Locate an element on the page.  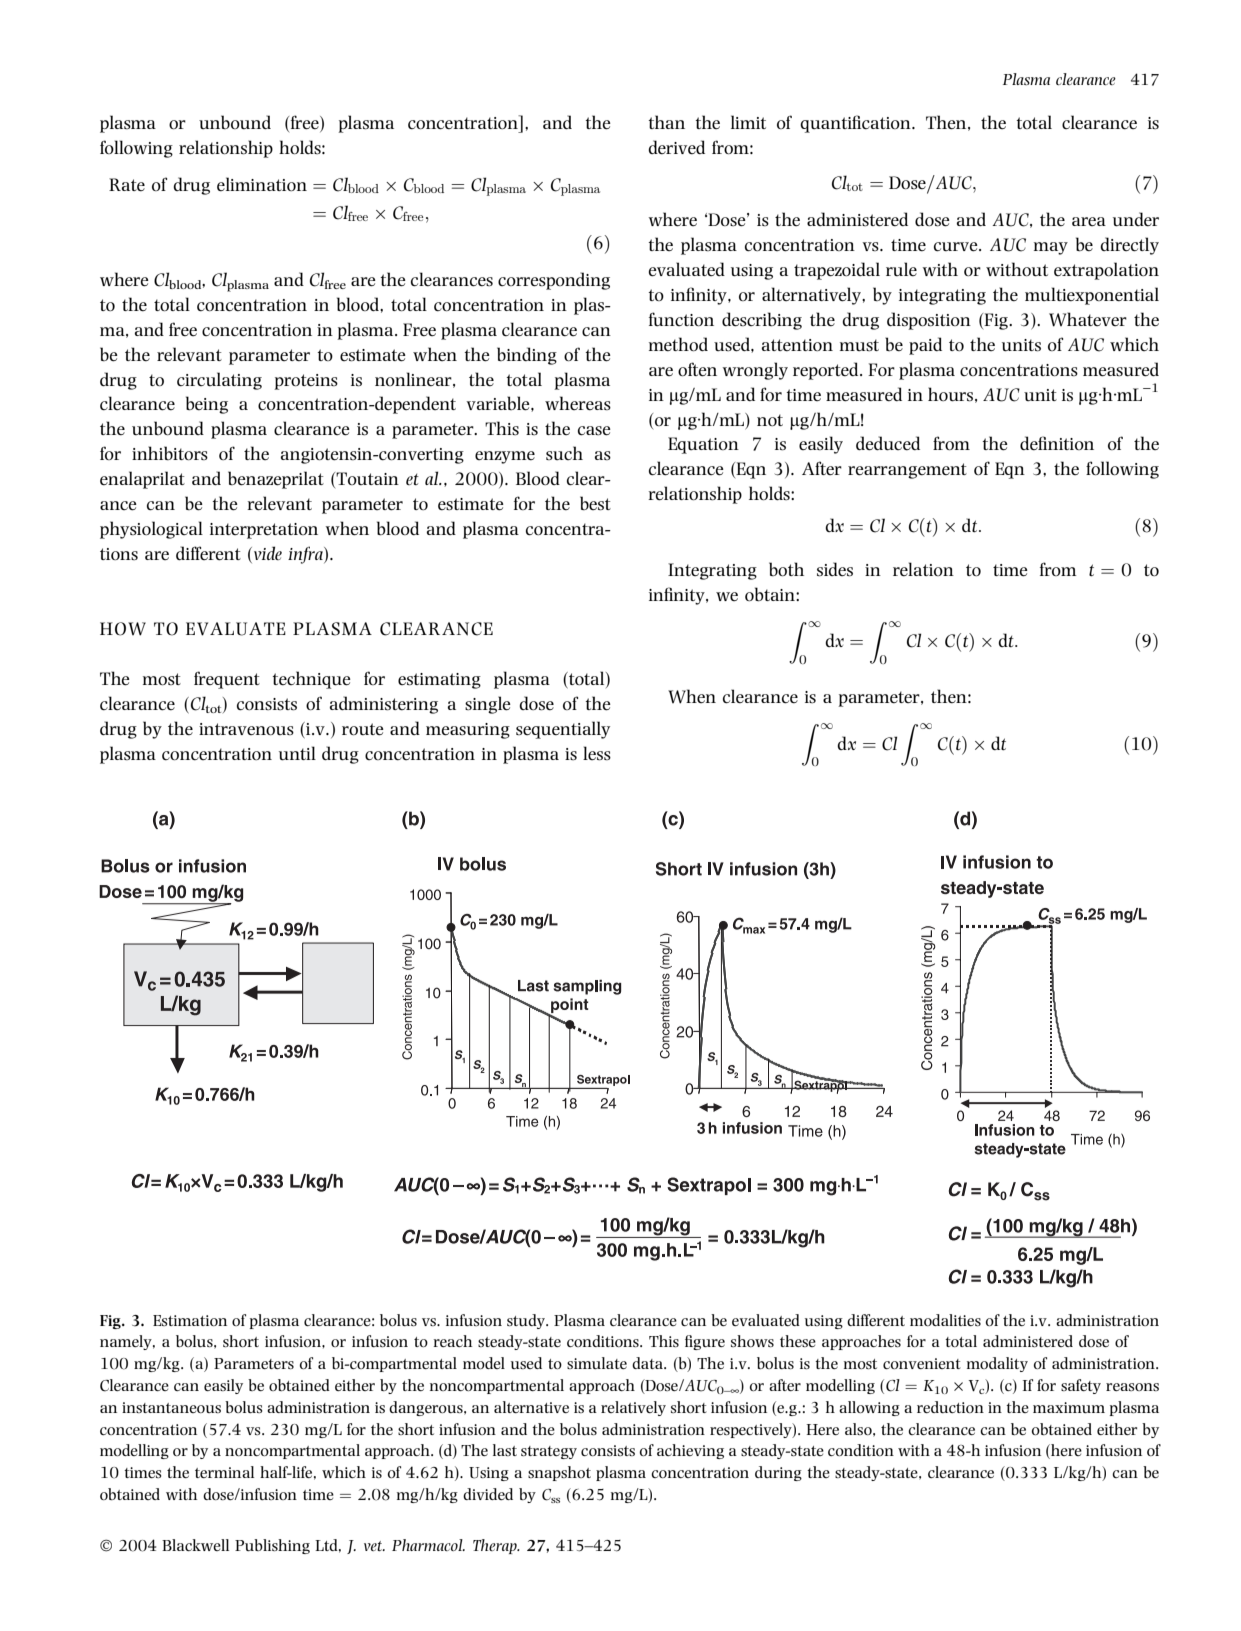
sides is located at coordinates (835, 569).
